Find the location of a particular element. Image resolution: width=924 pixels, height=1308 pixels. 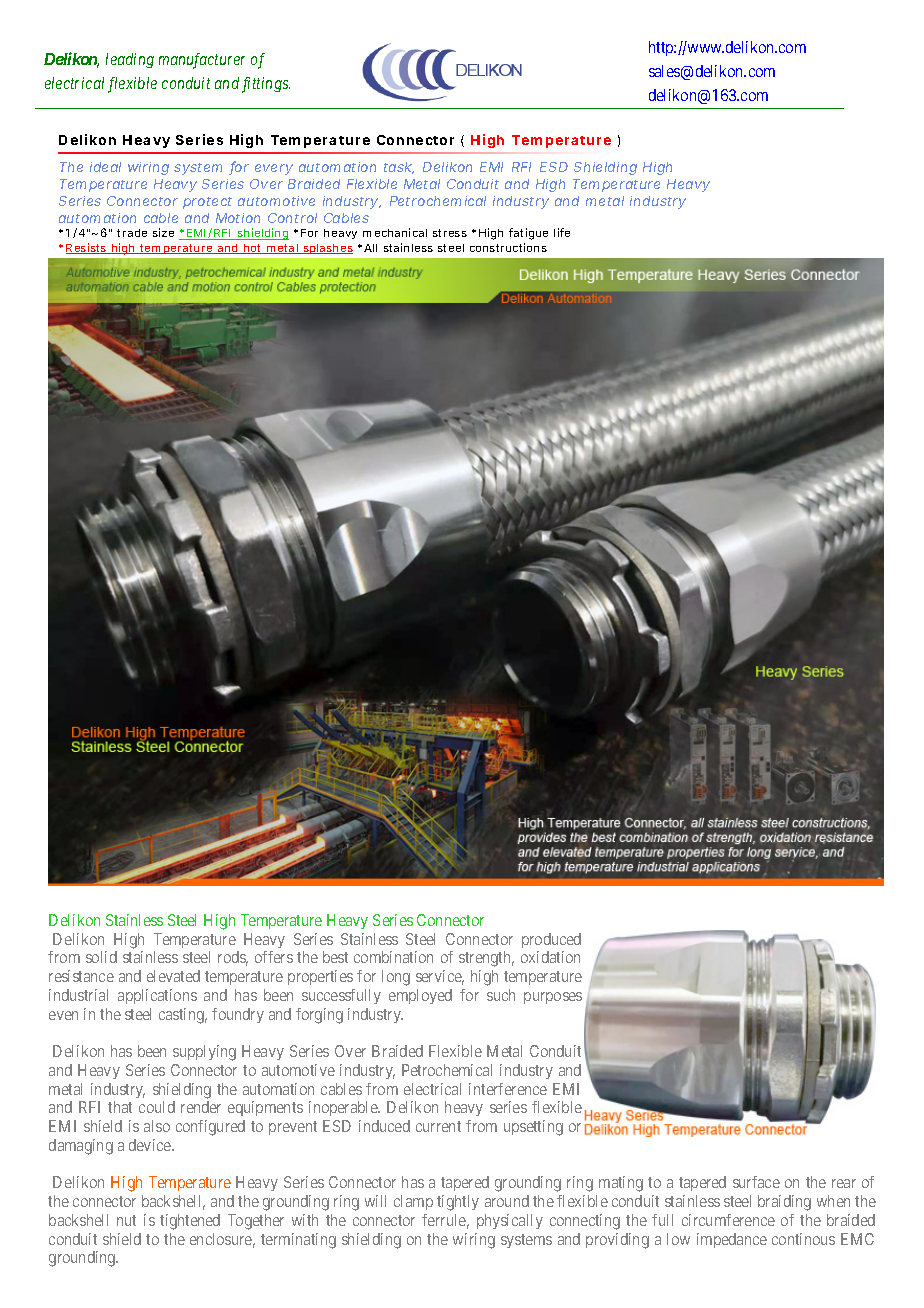

task is located at coordinates (399, 168).
